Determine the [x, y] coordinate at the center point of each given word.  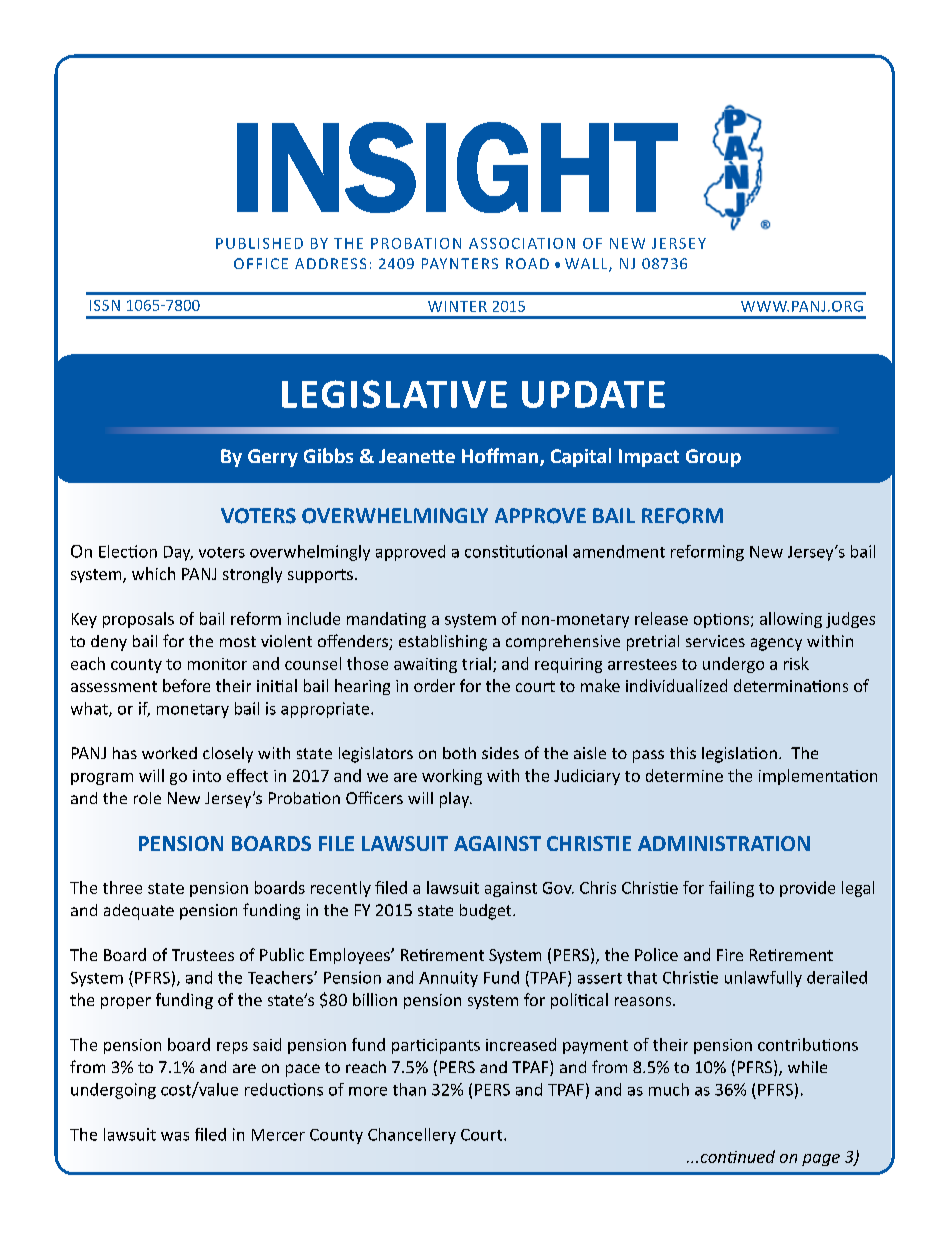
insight [457, 167]
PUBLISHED [259, 243]
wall [587, 265]
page [821, 1160]
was [175, 1136]
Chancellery [412, 1136]
